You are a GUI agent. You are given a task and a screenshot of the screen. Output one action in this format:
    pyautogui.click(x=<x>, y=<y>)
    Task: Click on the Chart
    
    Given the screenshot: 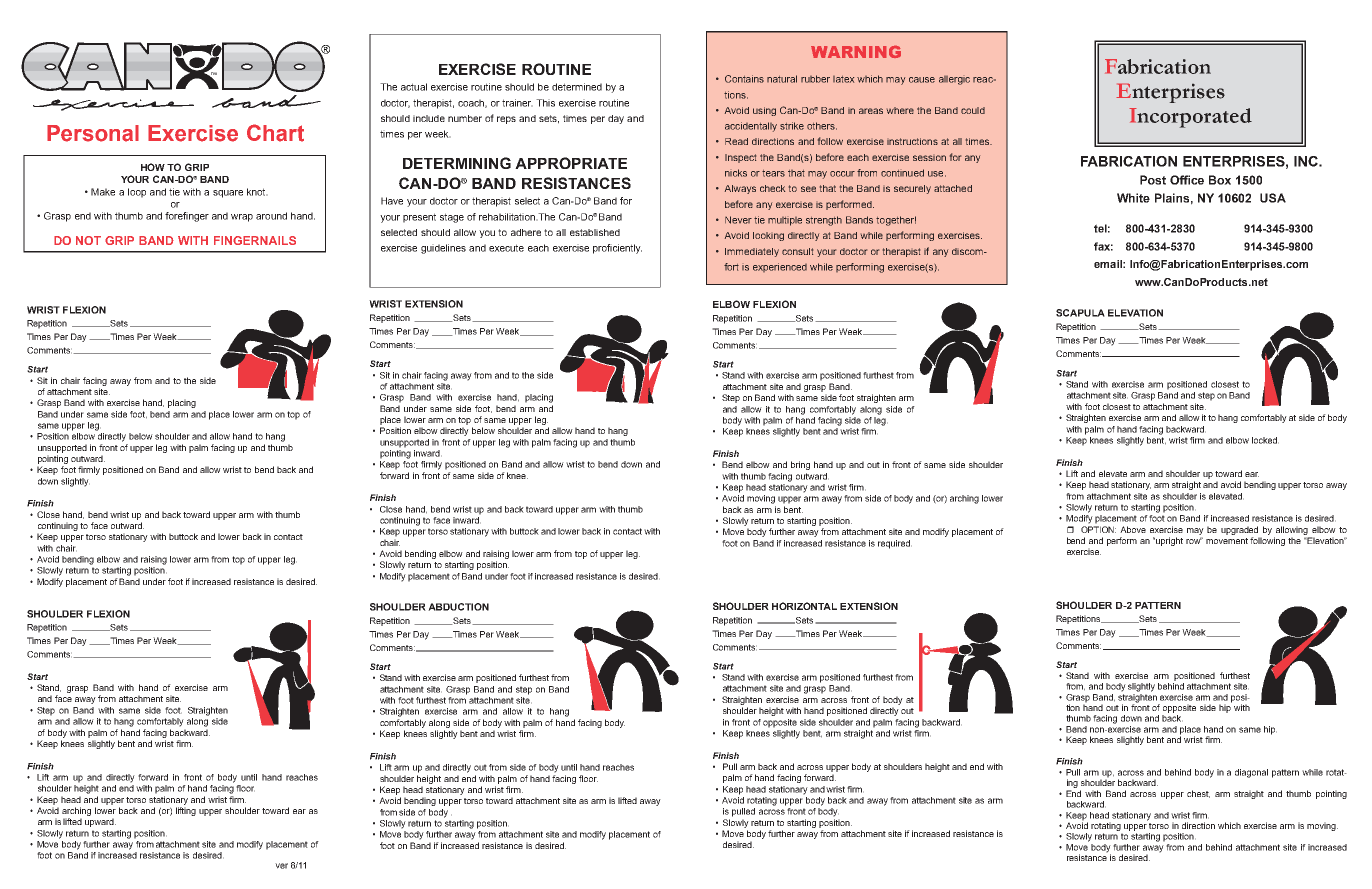 What is the action you would take?
    pyautogui.click(x=275, y=133)
